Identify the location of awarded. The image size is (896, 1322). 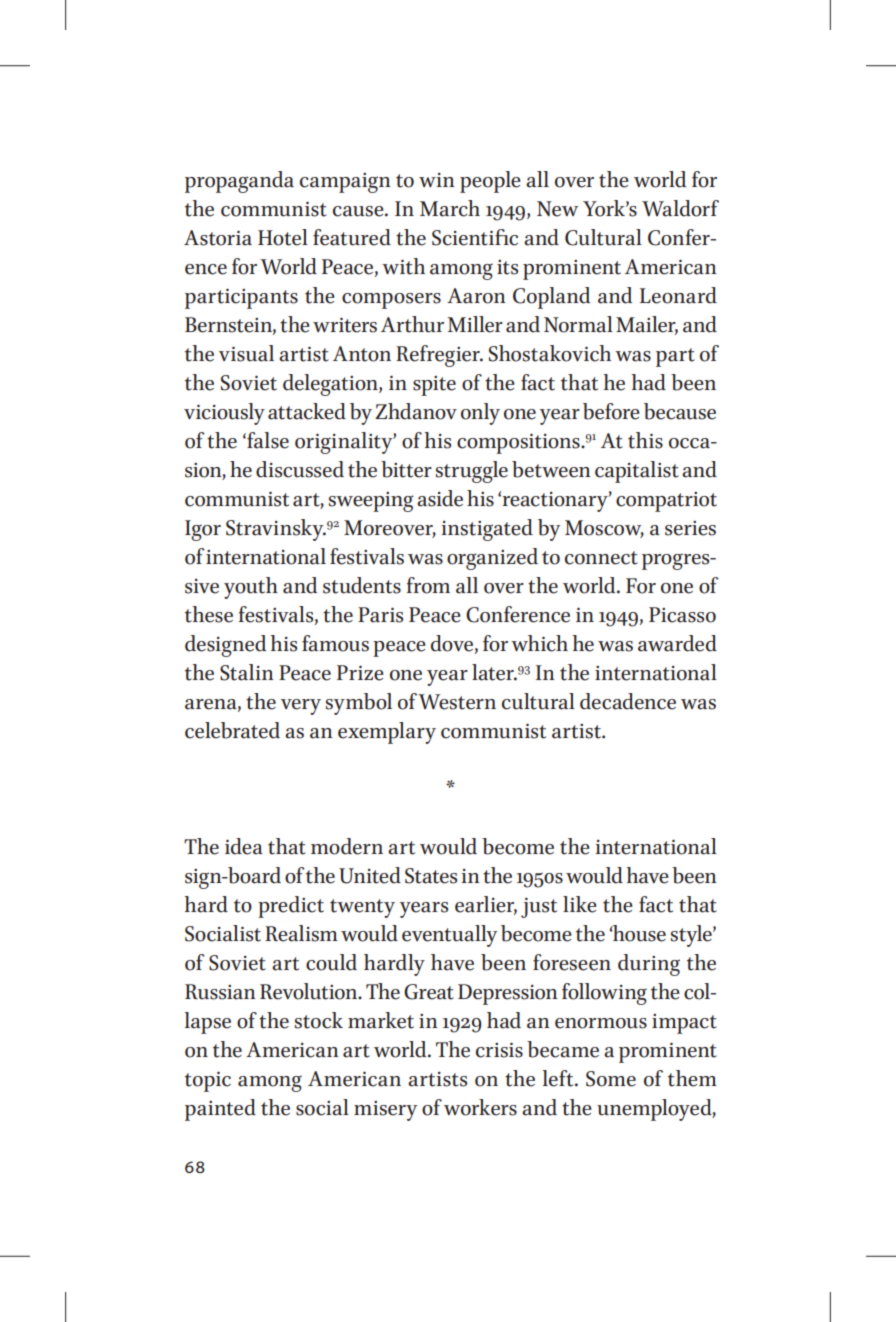
(677, 643).
